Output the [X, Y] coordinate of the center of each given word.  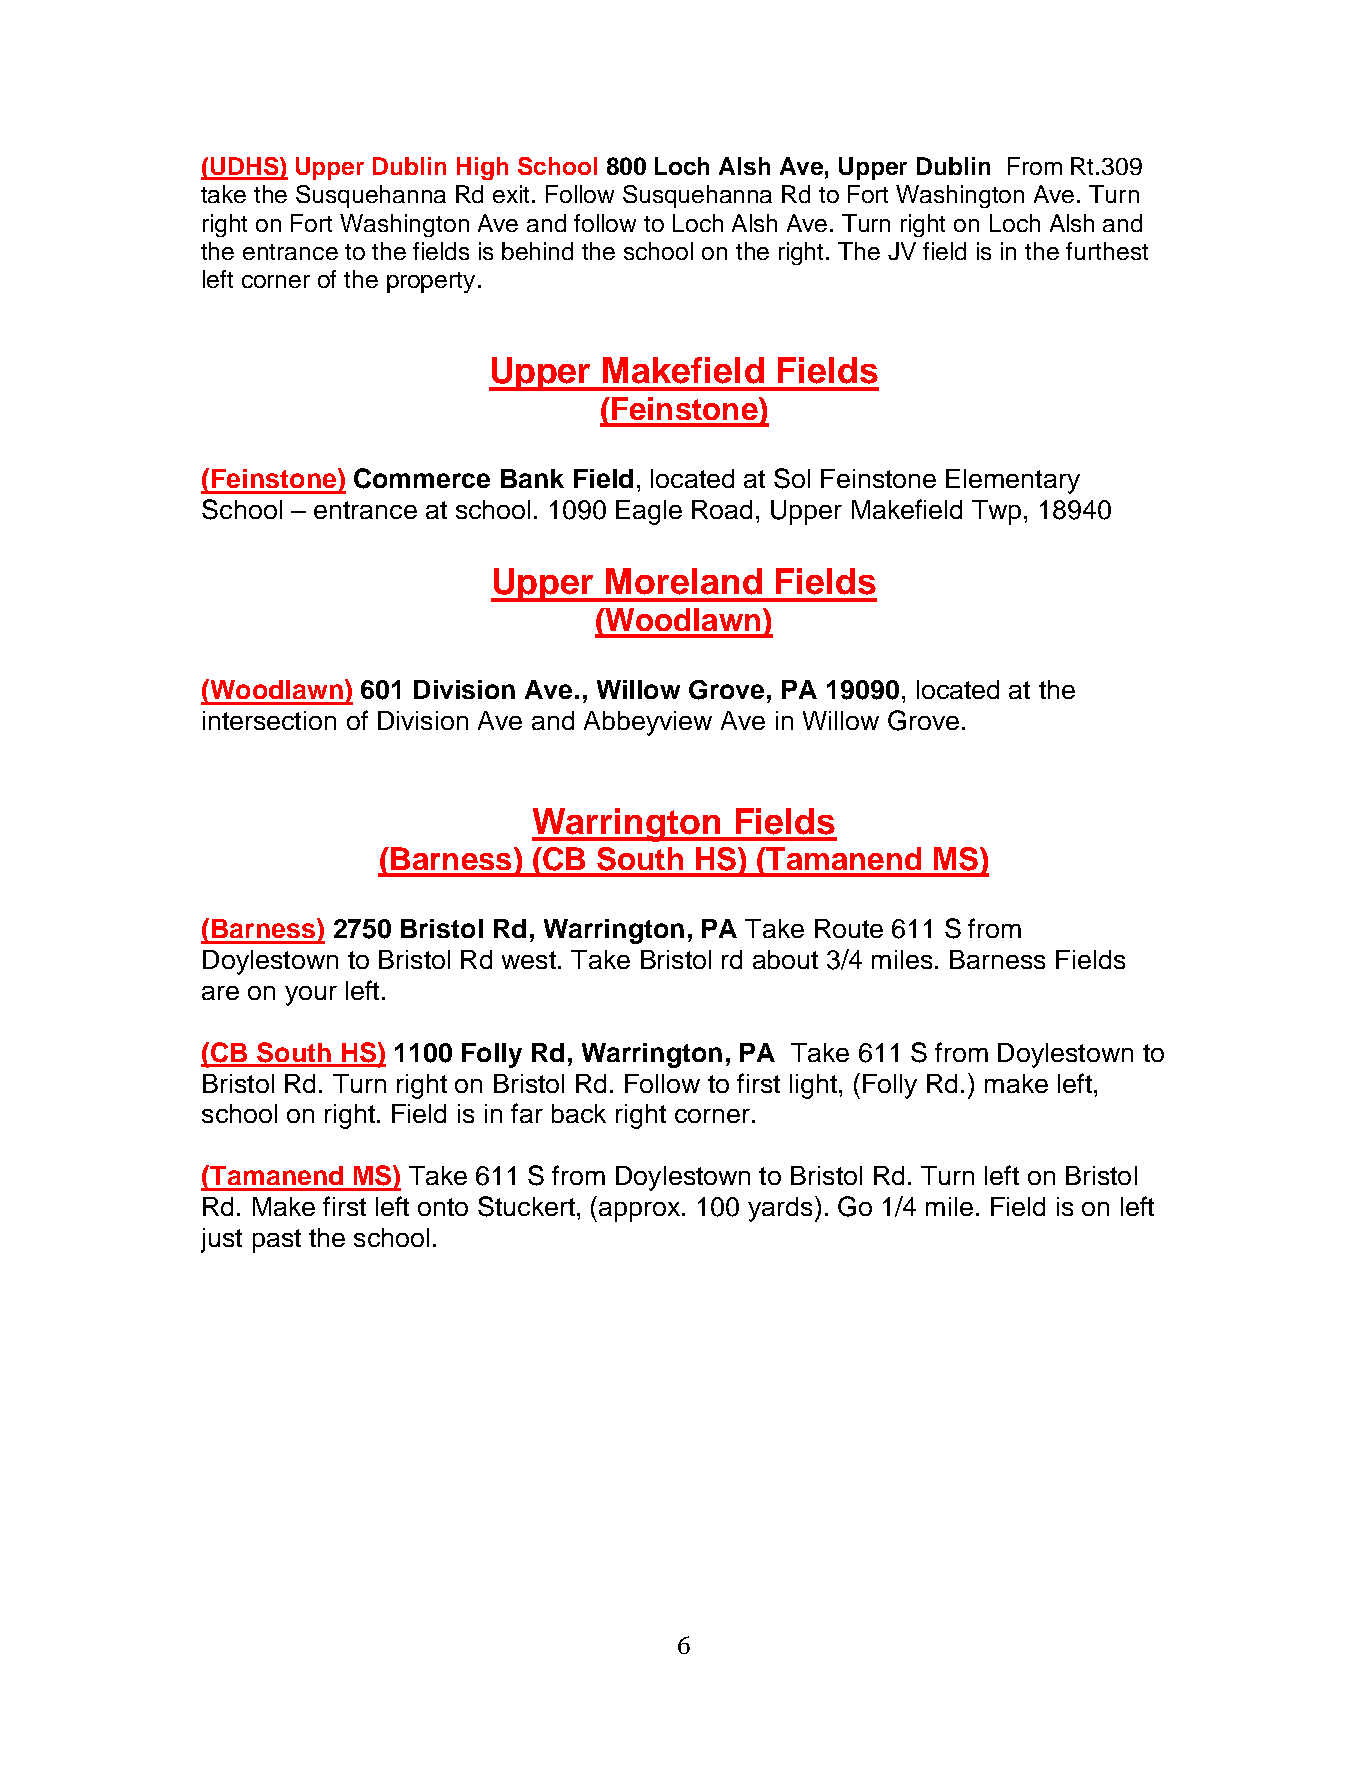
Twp [996, 512]
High [482, 168]
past [277, 1241]
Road [722, 509]
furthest [1107, 251]
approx [641, 1212]
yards [780, 1209]
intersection [269, 720]
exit [513, 194]
